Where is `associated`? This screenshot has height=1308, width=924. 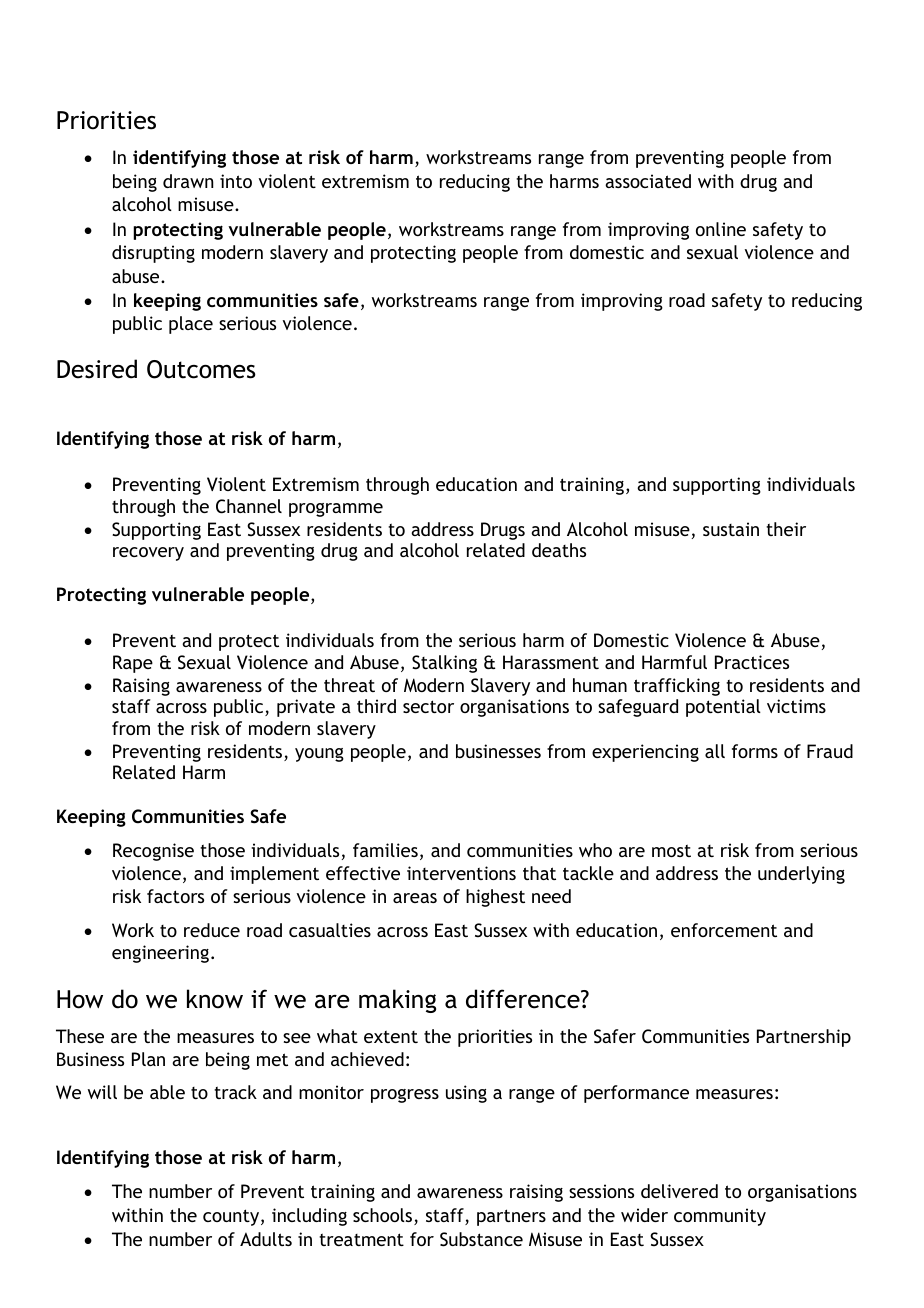 associated is located at coordinates (648, 181).
